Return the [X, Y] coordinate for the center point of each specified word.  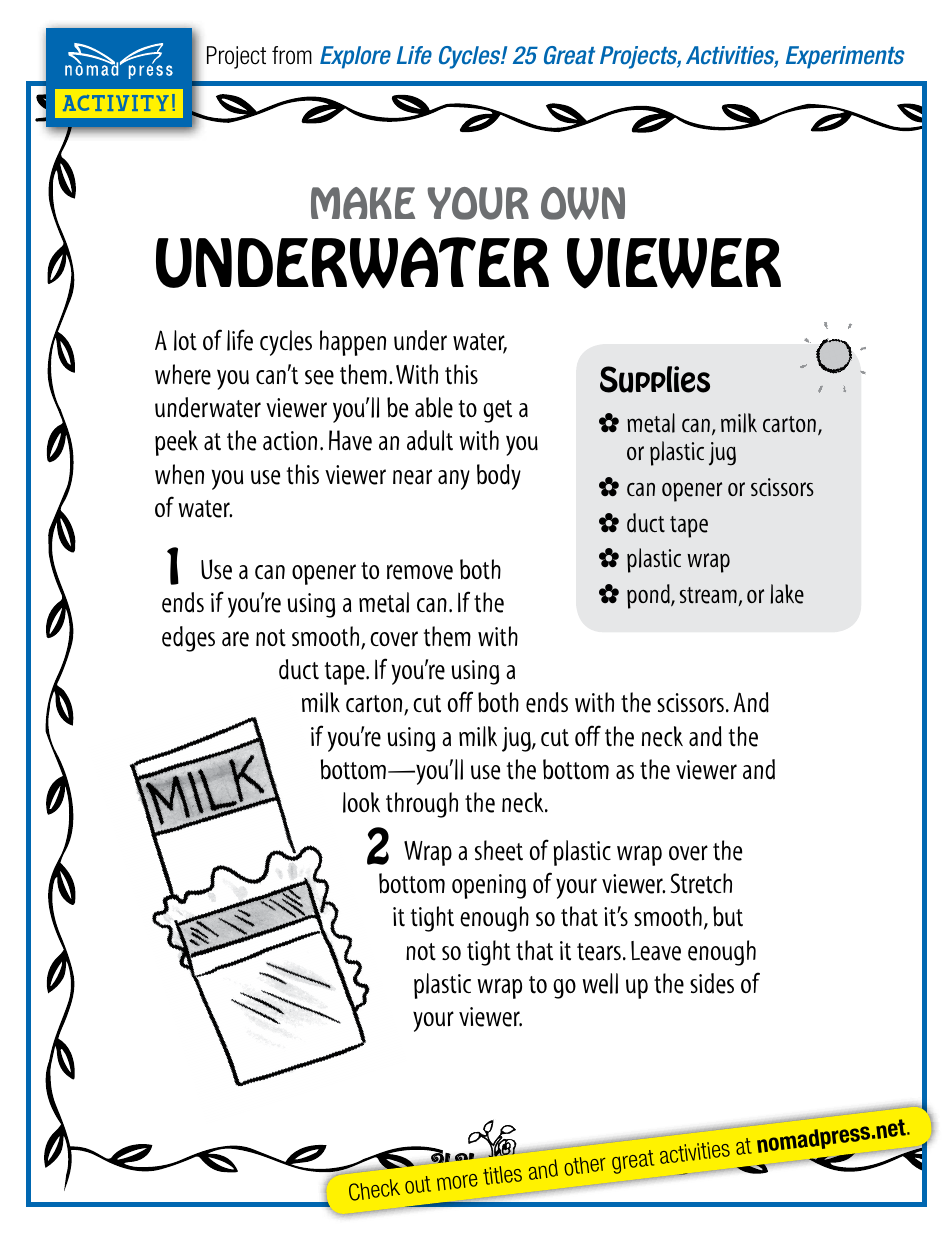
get [497, 411]
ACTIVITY [116, 103]
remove [420, 572]
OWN [583, 203]
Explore [355, 57]
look [361, 802]
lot [185, 340]
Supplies [655, 379]
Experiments [845, 57]
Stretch [701, 883]
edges [188, 639]
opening [489, 886]
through [422, 805]
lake [787, 594]
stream [708, 595]
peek [176, 443]
